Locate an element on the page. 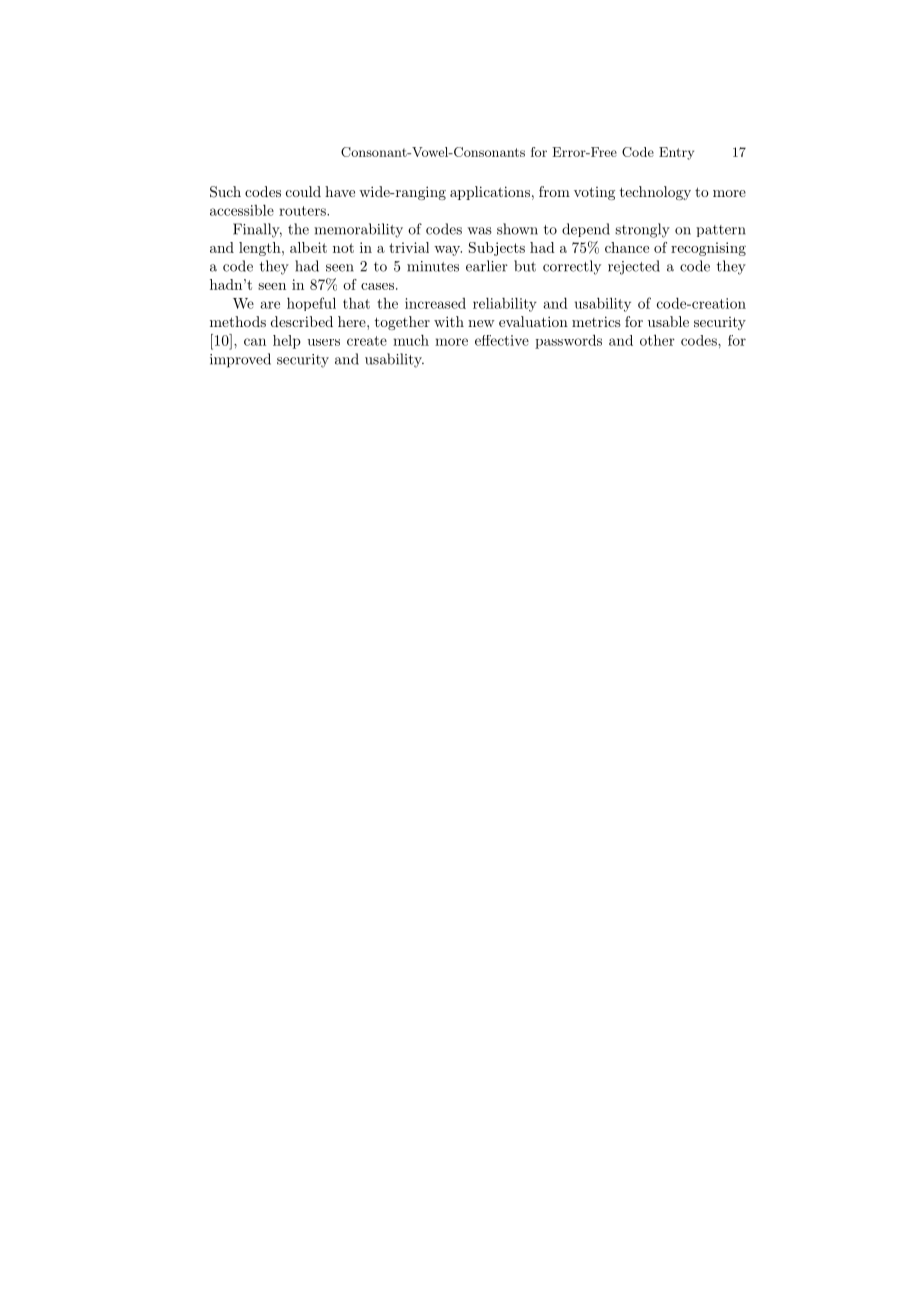 This page has width=924, height=1308. other is located at coordinates (657, 340).
